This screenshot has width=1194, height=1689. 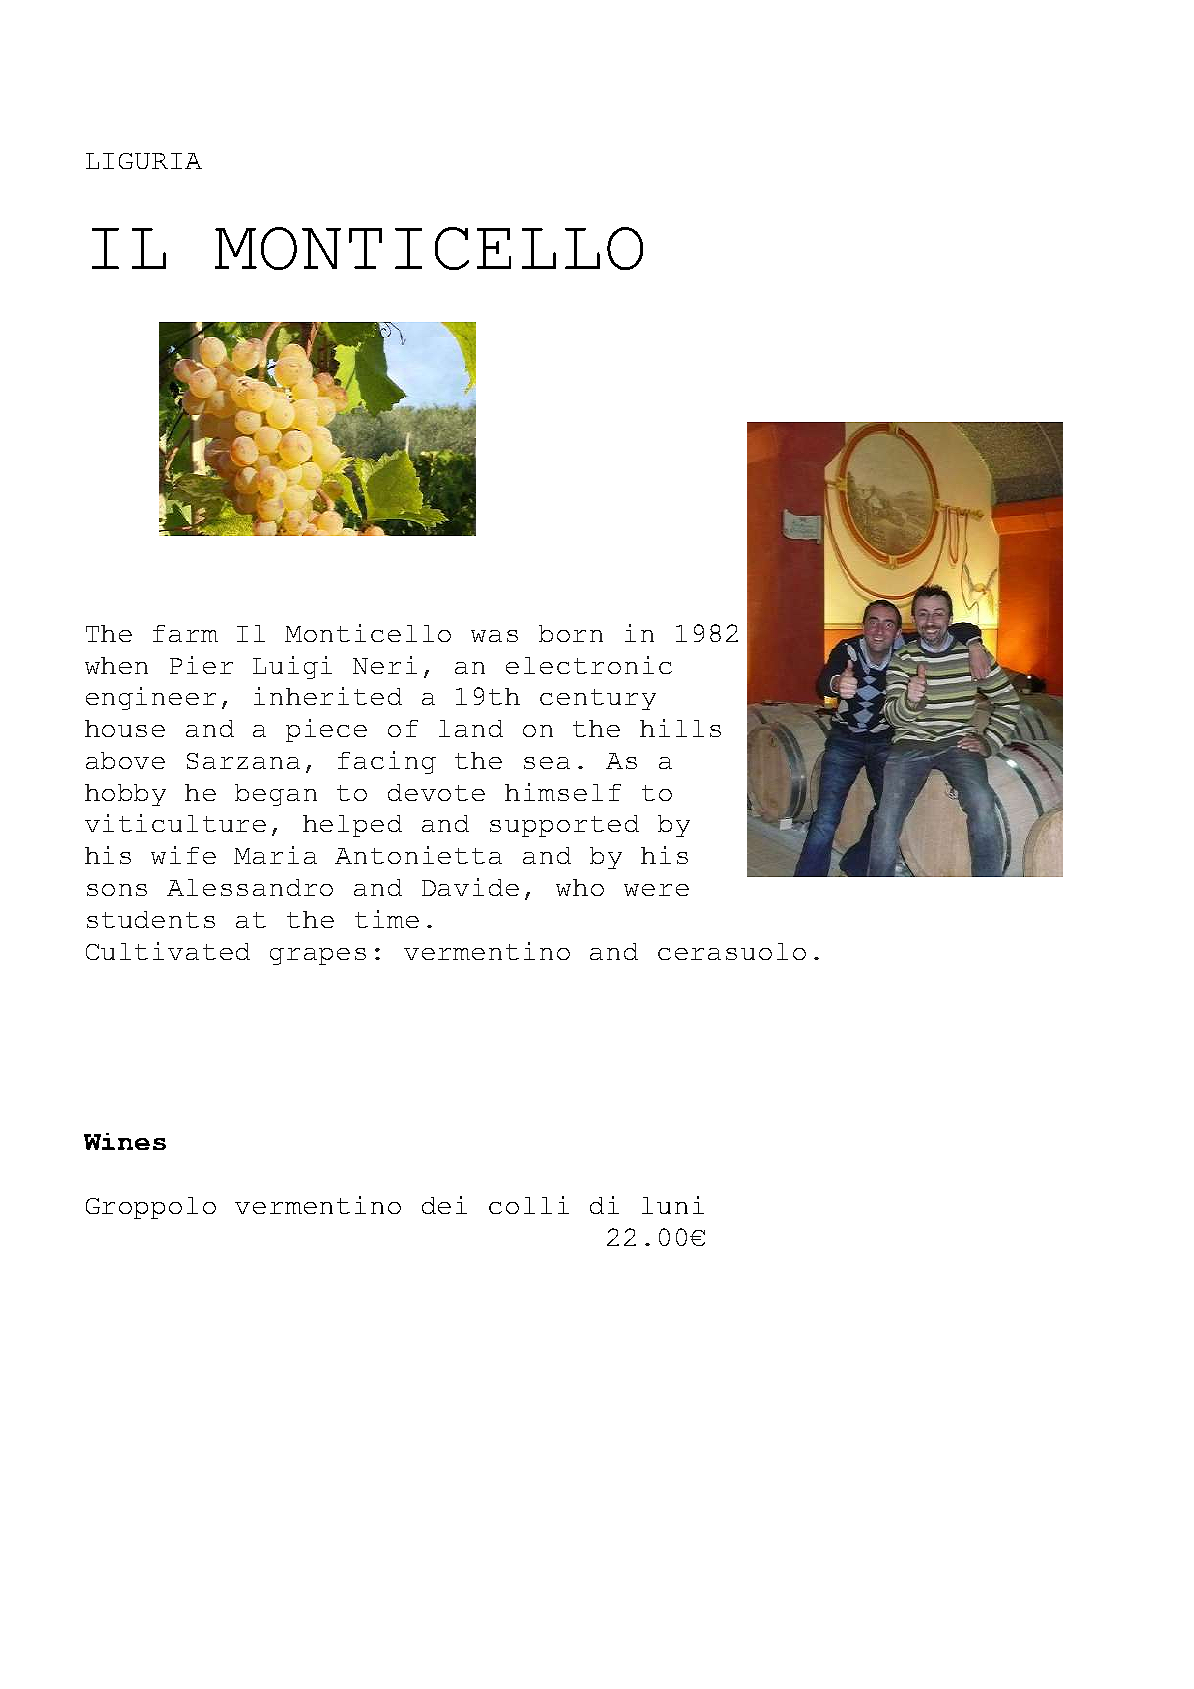 What do you see at coordinates (387, 762) in the screenshot?
I see `facing` at bounding box center [387, 762].
